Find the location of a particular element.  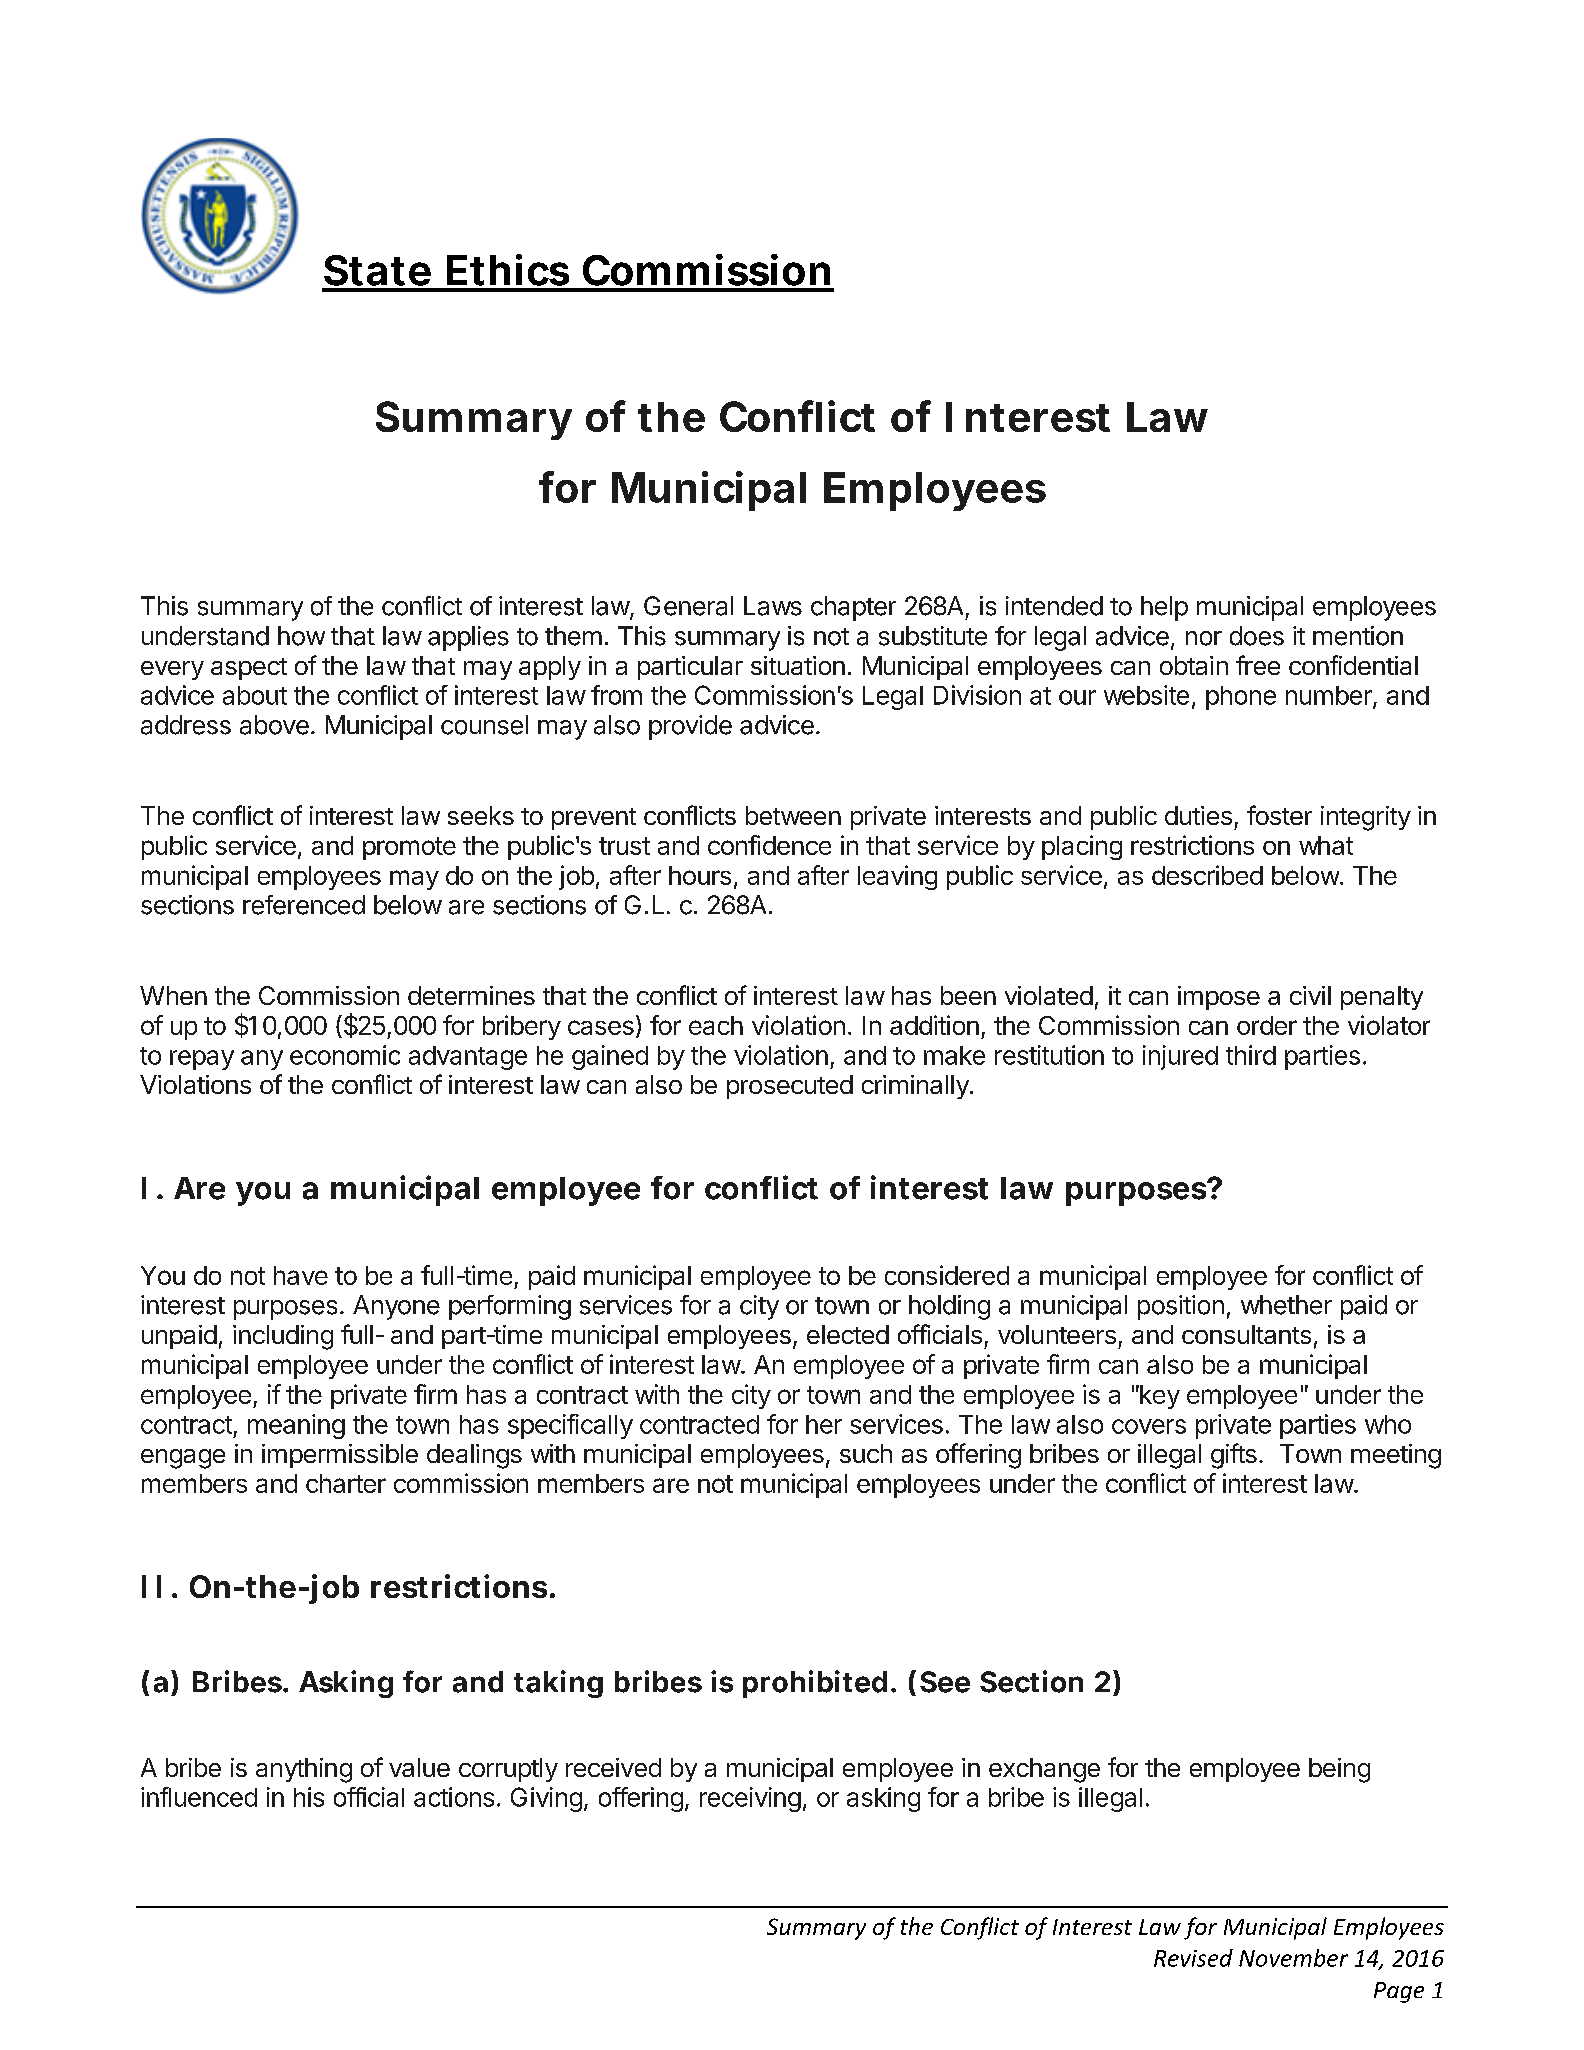

charter is located at coordinates (346, 1483).
